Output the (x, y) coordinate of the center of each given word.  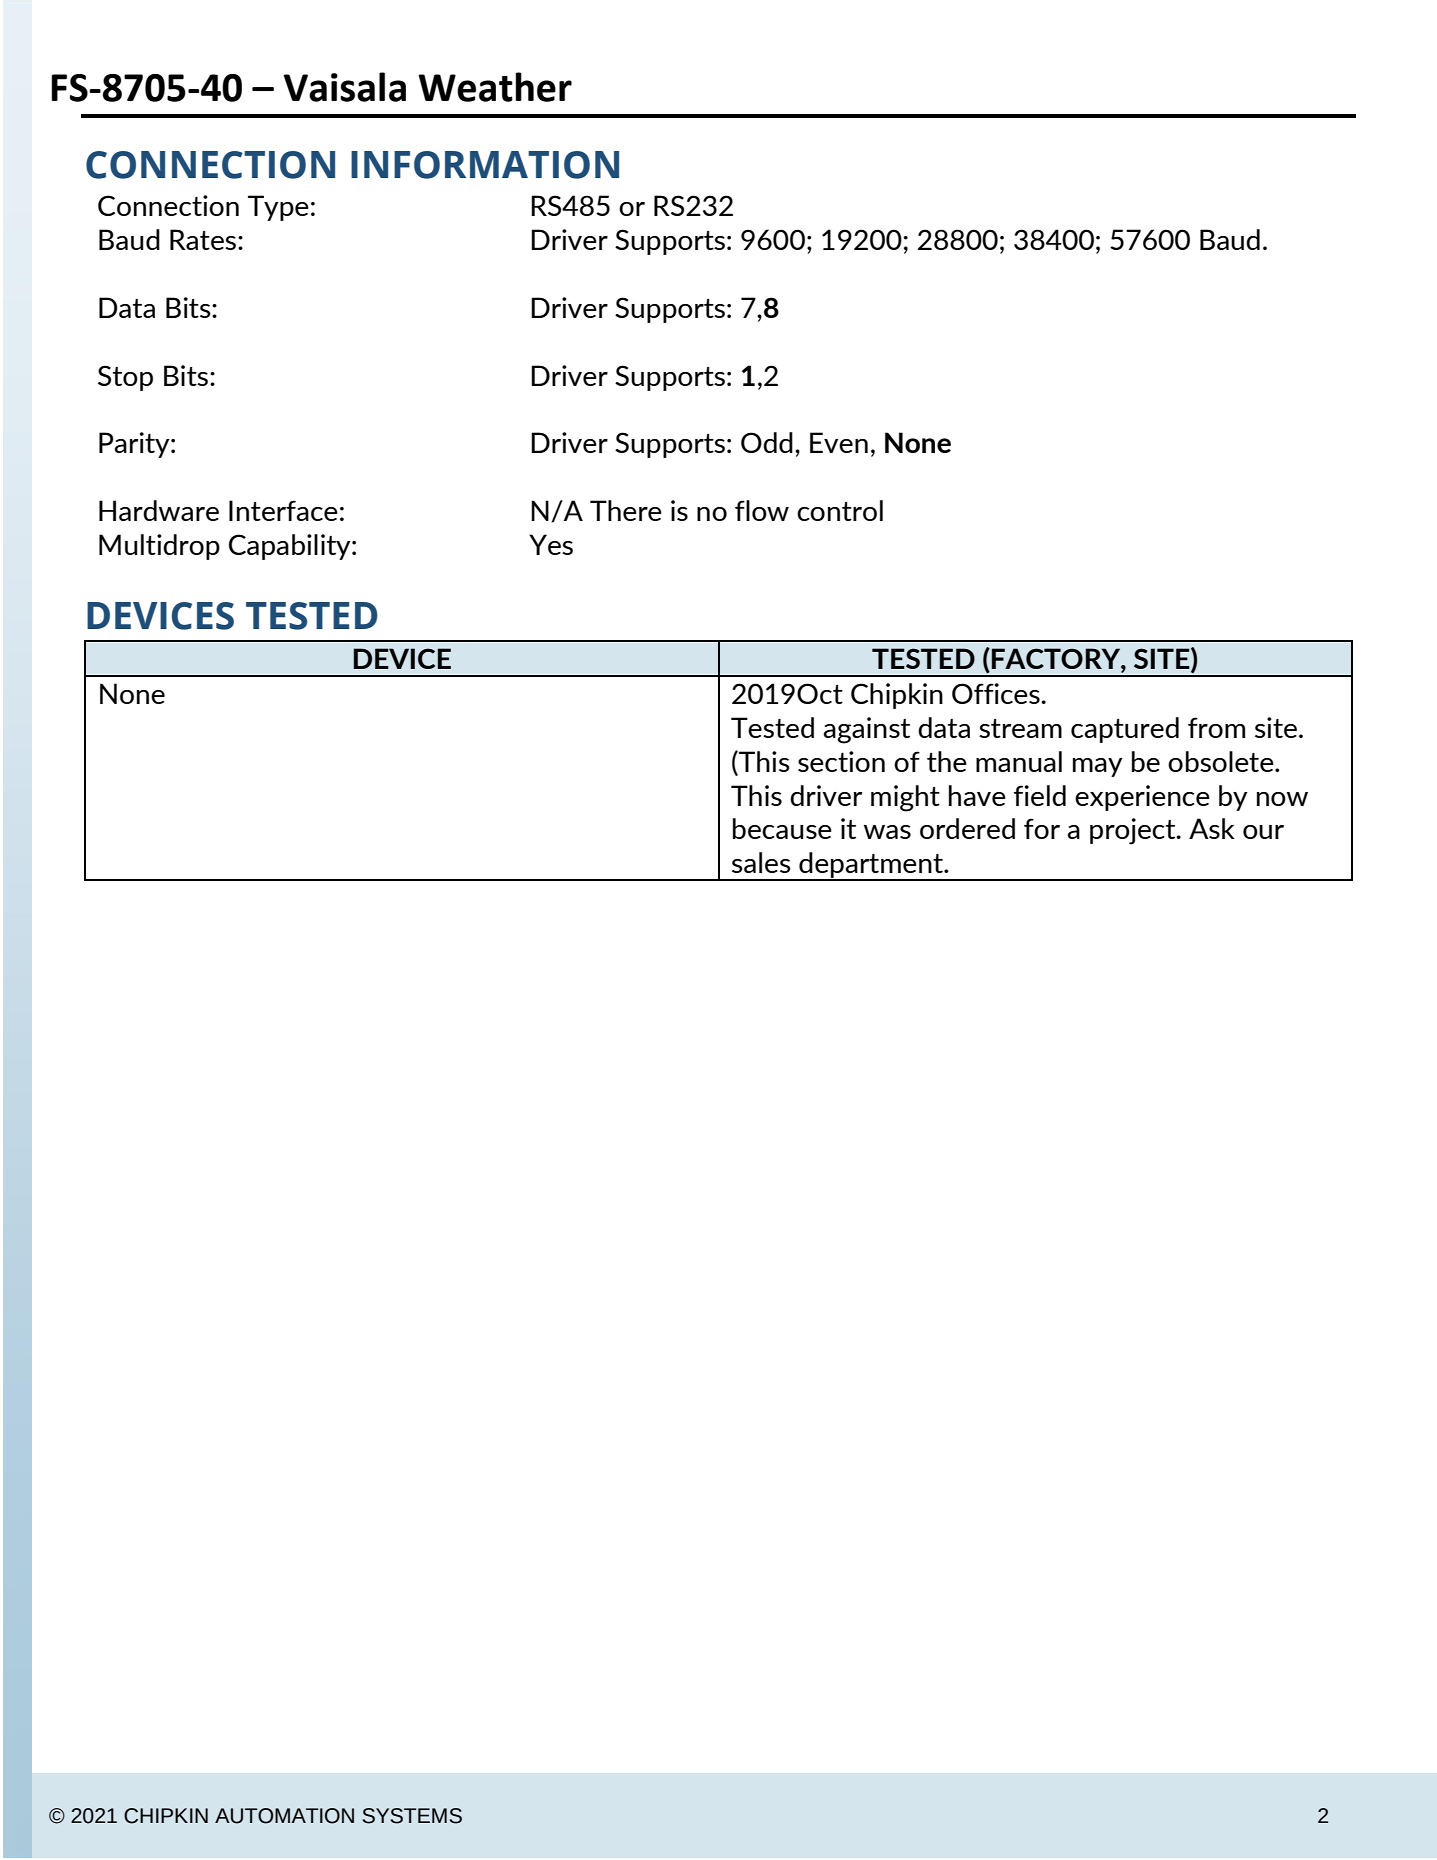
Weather (495, 87)
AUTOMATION (284, 1816)
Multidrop (159, 547)
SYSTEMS (412, 1816)
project (1134, 831)
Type (278, 208)
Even (839, 442)
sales (761, 862)
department (871, 866)
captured (1125, 730)
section (841, 761)
